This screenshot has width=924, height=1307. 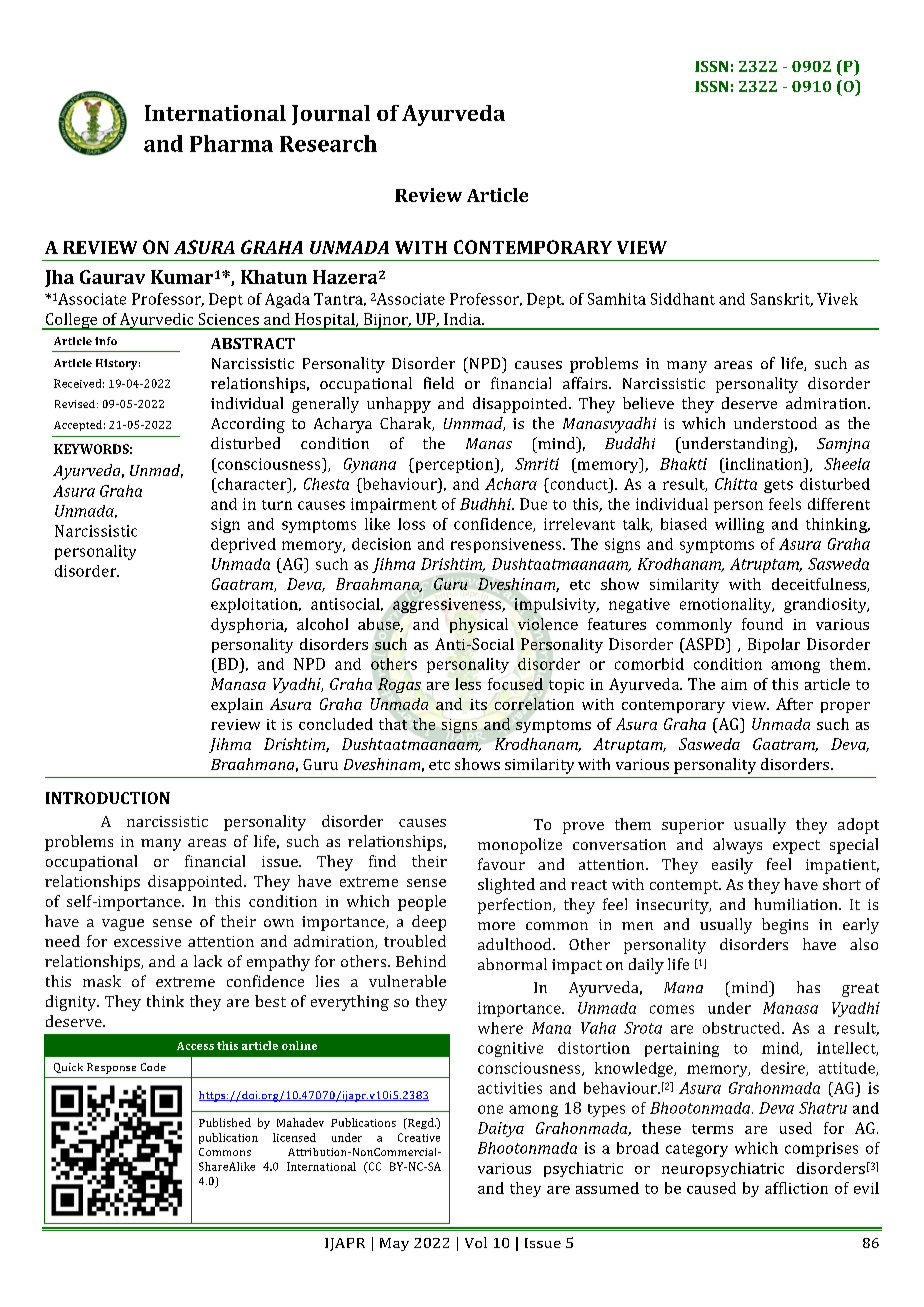 What do you see at coordinates (837, 299) in the screenshot?
I see `Vivek` at bounding box center [837, 299].
